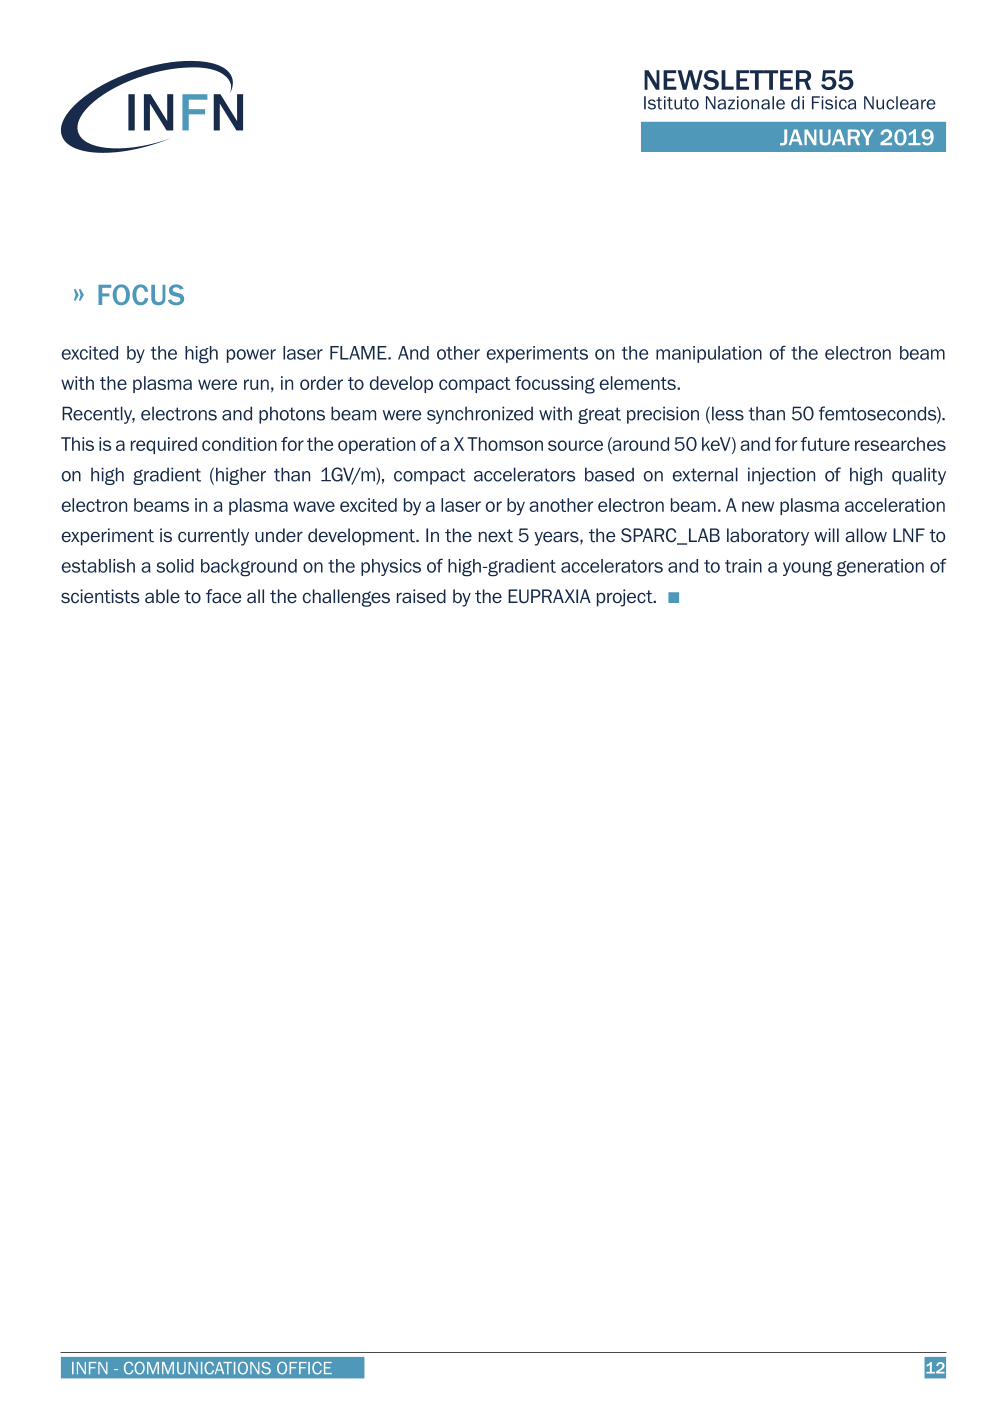  Describe the element at coordinates (90, 1368) in the page. I see `INFN` at that location.
